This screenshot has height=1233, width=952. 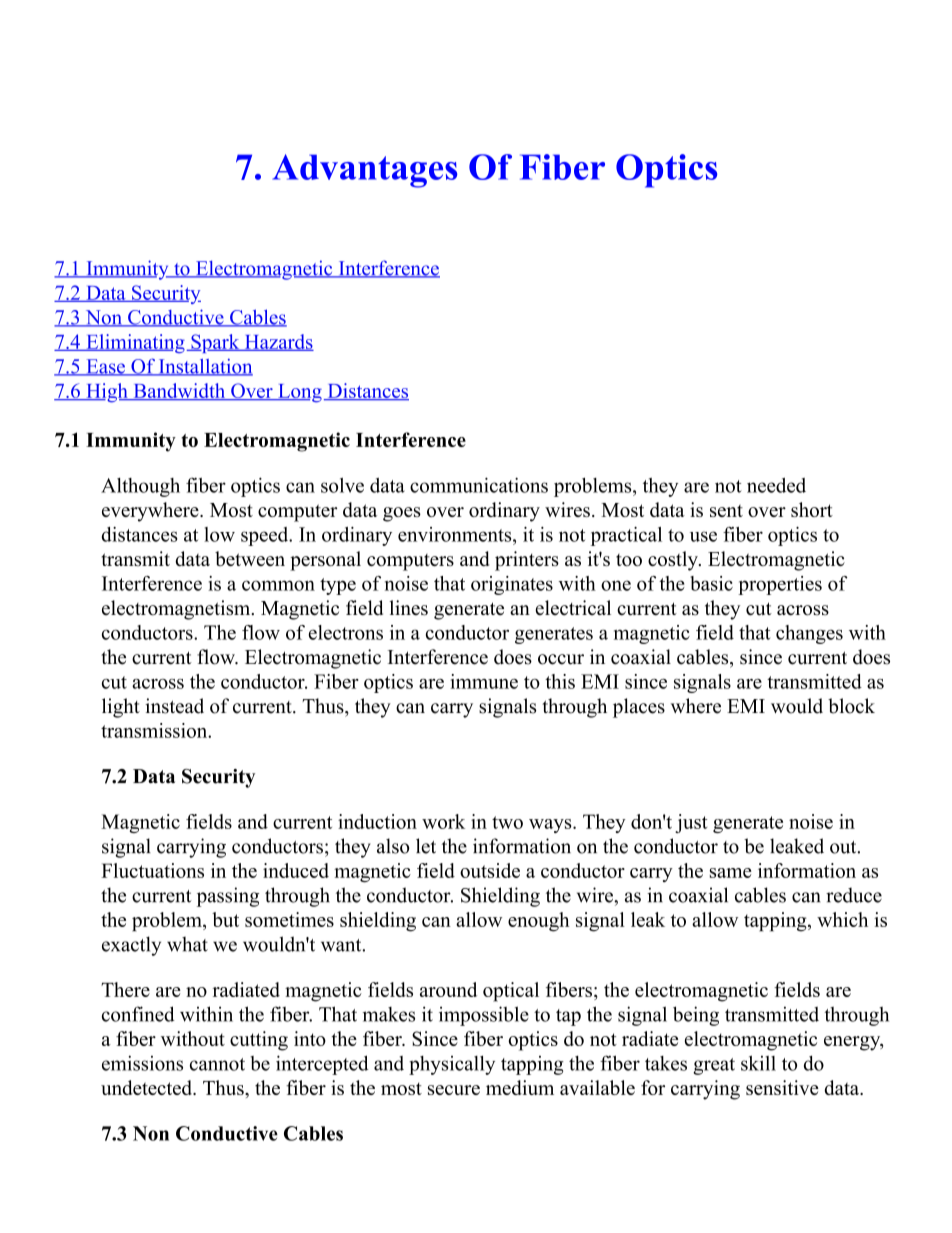 I want to click on needed, so click(x=776, y=485).
